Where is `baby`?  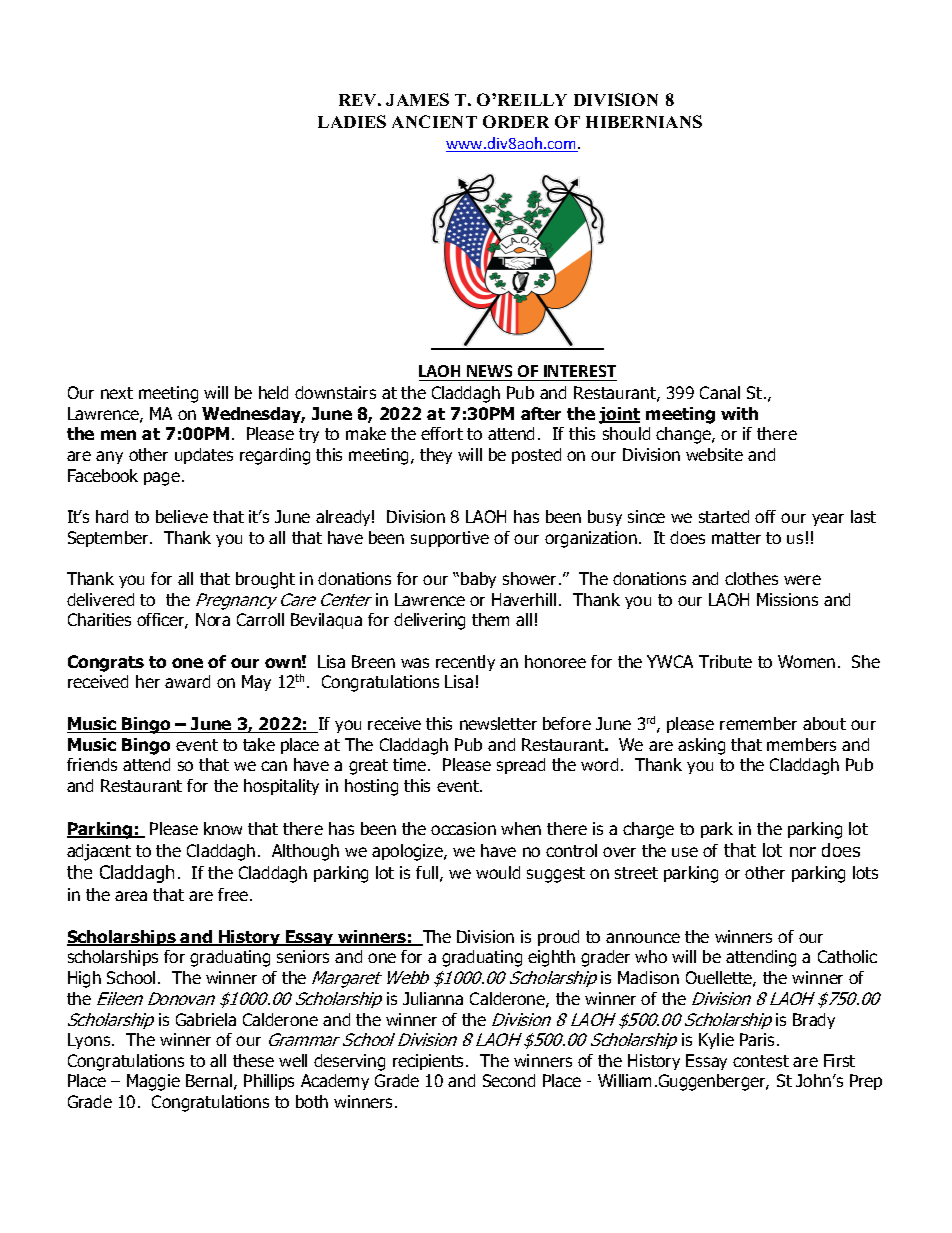
baby is located at coordinates (478, 580).
